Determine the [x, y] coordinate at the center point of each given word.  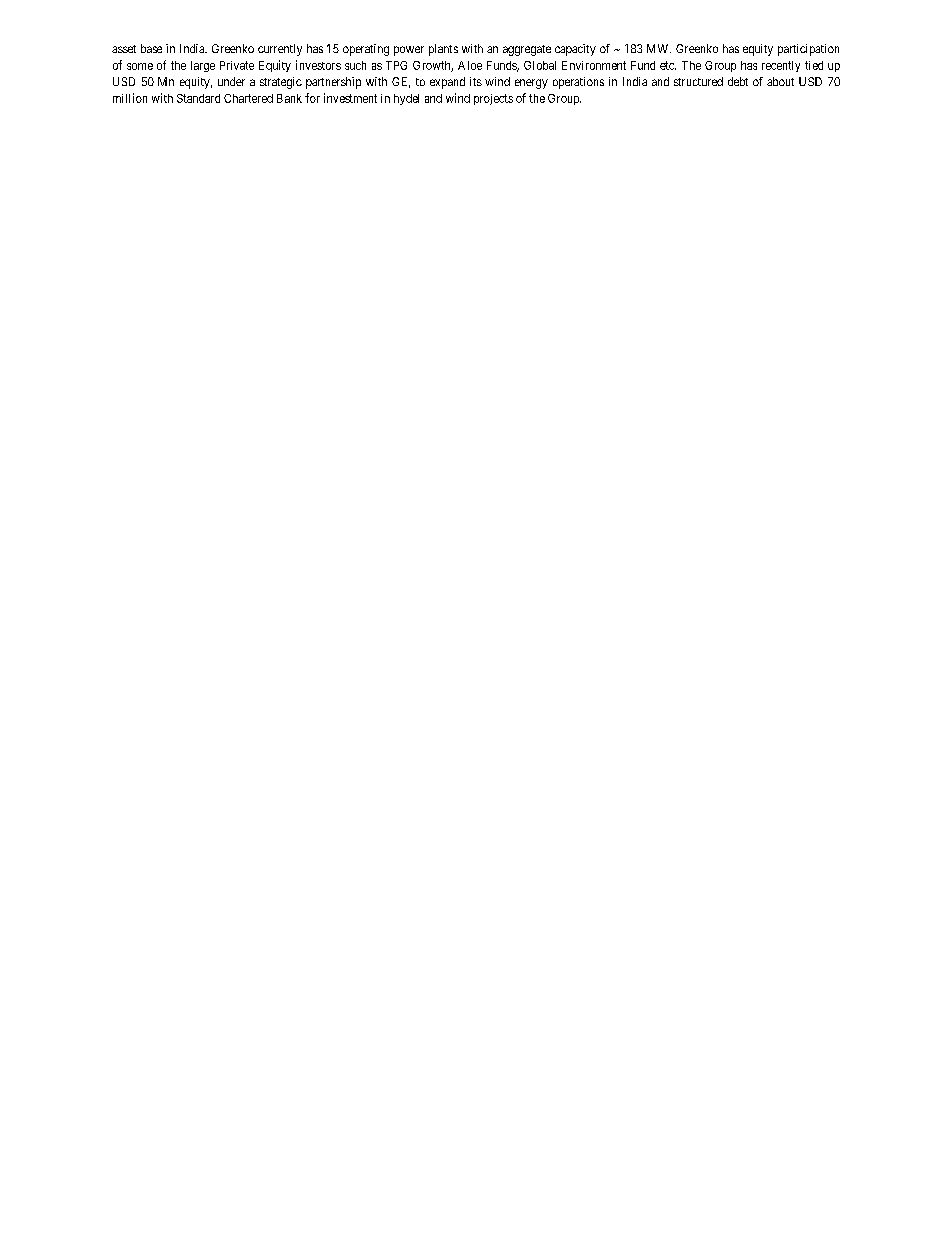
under [231, 81]
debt [738, 81]
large [203, 66]
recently [781, 66]
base [151, 48]
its [476, 81]
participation [808, 50]
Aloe [470, 65]
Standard [198, 98]
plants [443, 50]
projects [493, 99]
